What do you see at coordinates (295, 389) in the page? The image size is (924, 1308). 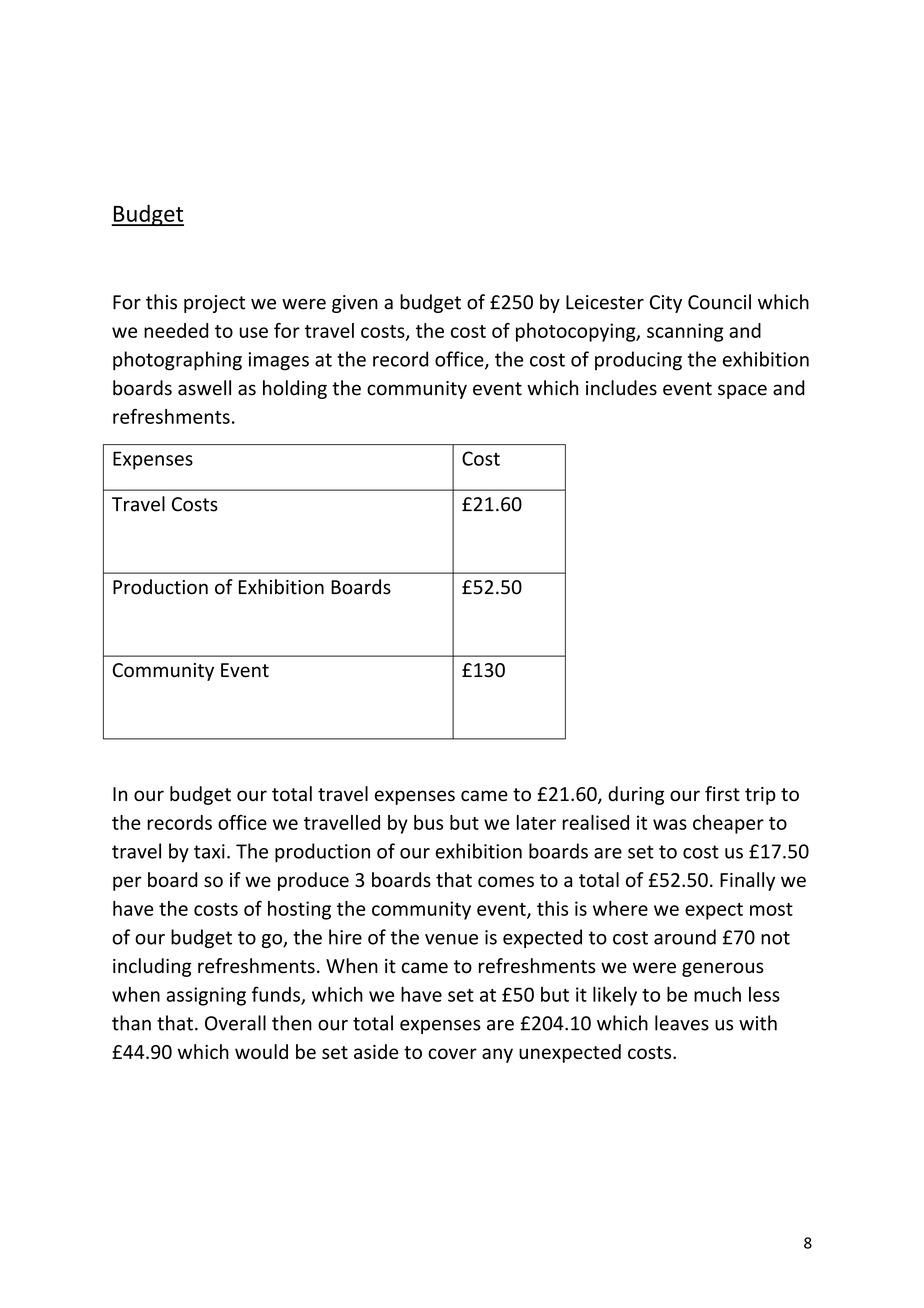 I see `holding` at bounding box center [295, 389].
